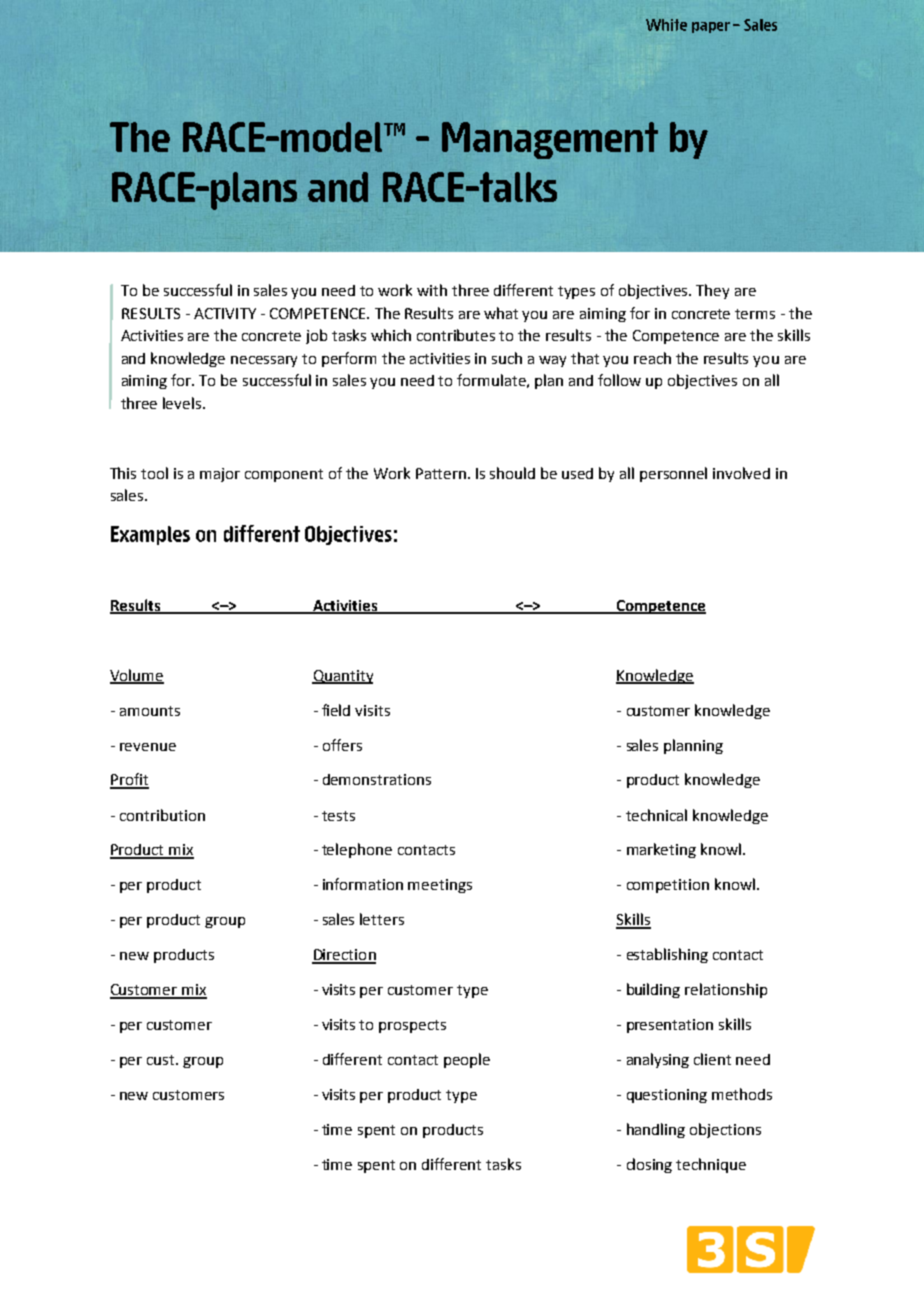  What do you see at coordinates (442, 473) in the screenshot?
I see `Pattern` at bounding box center [442, 473].
